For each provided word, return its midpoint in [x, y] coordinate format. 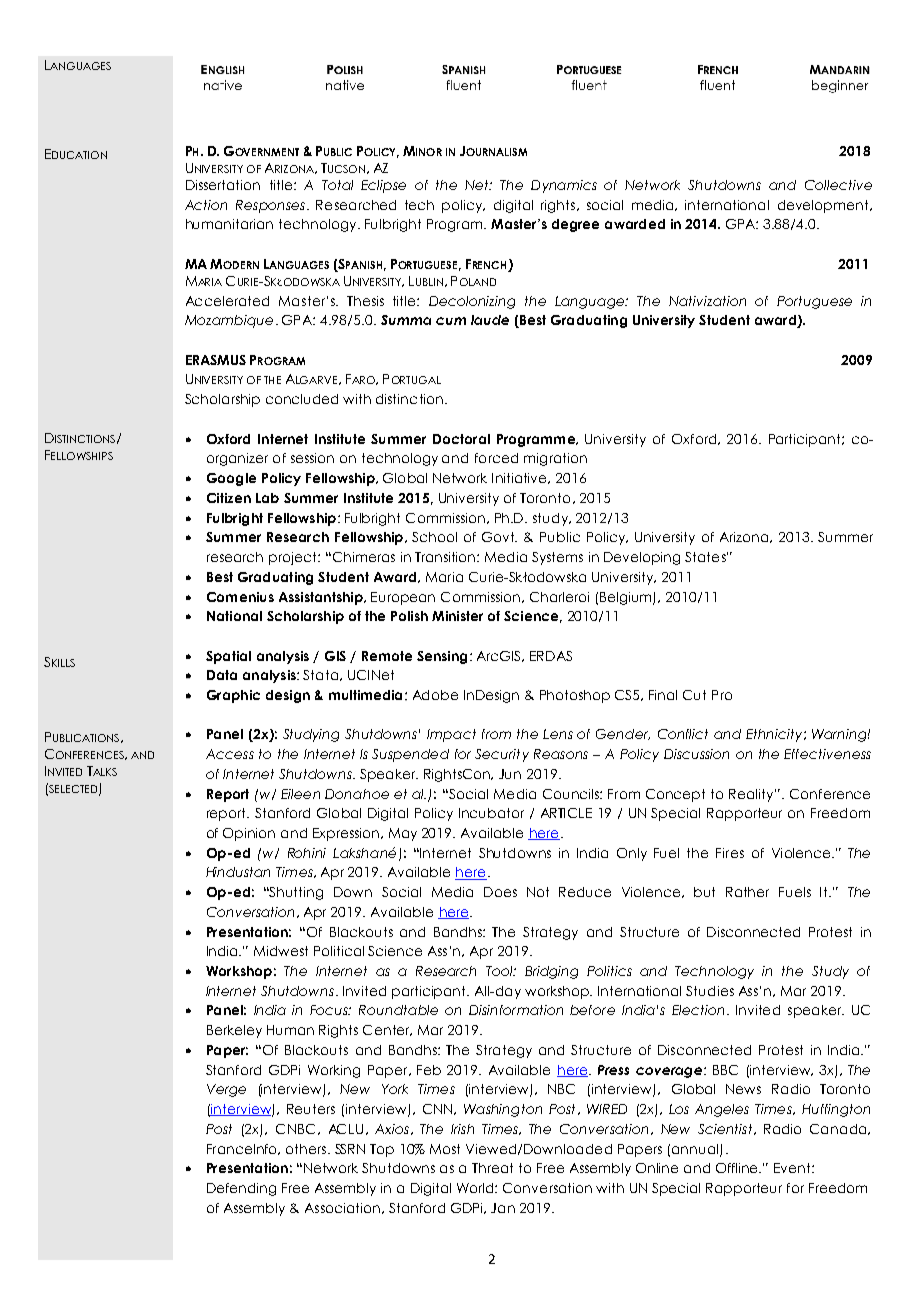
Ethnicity [774, 735]
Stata [320, 675]
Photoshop [575, 696]
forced [496, 458]
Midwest [281, 951]
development [824, 206]
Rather [747, 892]
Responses [272, 206]
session [312, 458]
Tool [501, 971]
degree [575, 225]
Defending [241, 1189]
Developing [642, 558]
